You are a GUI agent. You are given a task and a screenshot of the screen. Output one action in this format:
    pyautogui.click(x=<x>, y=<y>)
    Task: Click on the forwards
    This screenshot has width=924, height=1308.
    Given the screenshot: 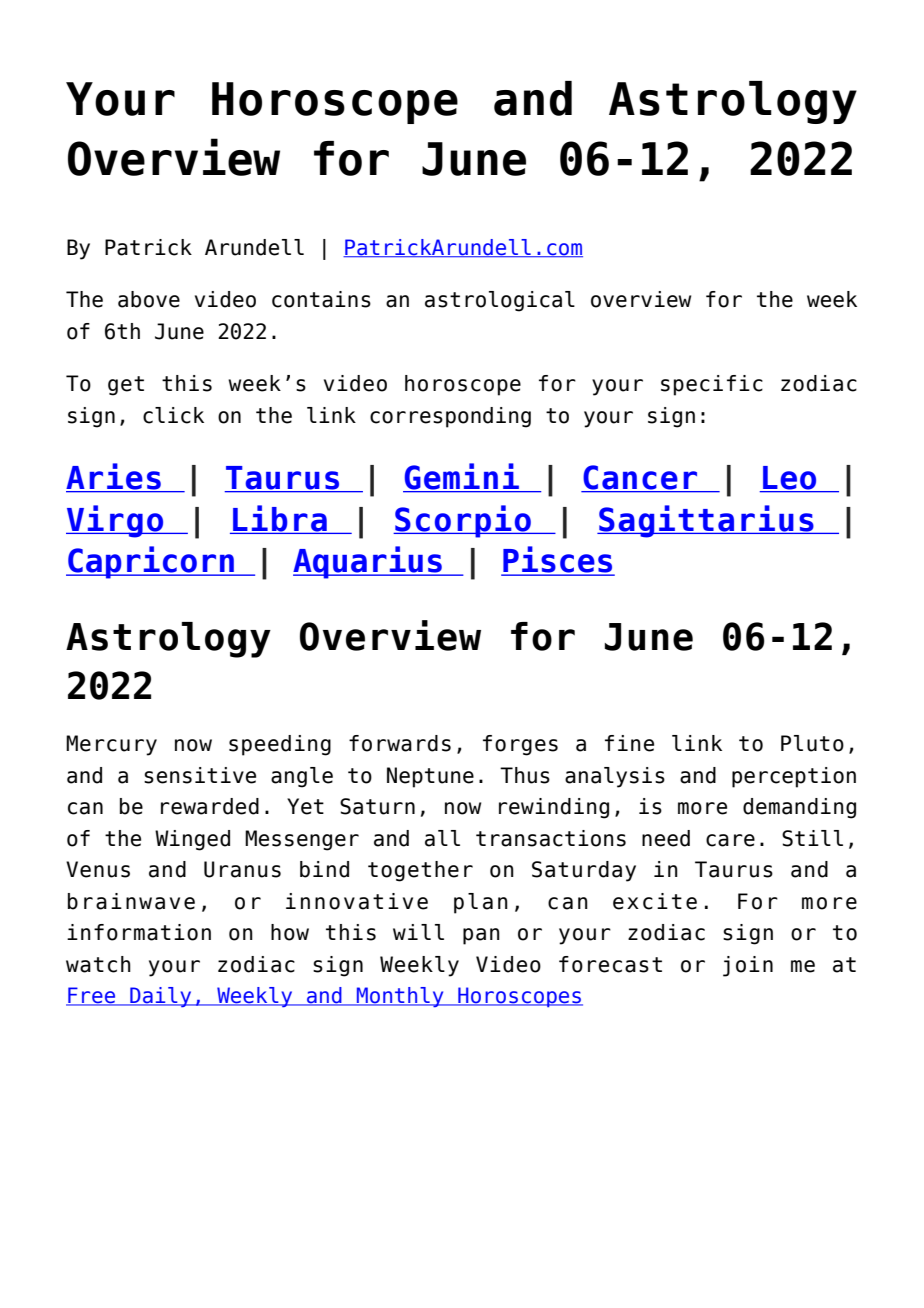 What is the action you would take?
    pyautogui.click(x=400, y=743)
